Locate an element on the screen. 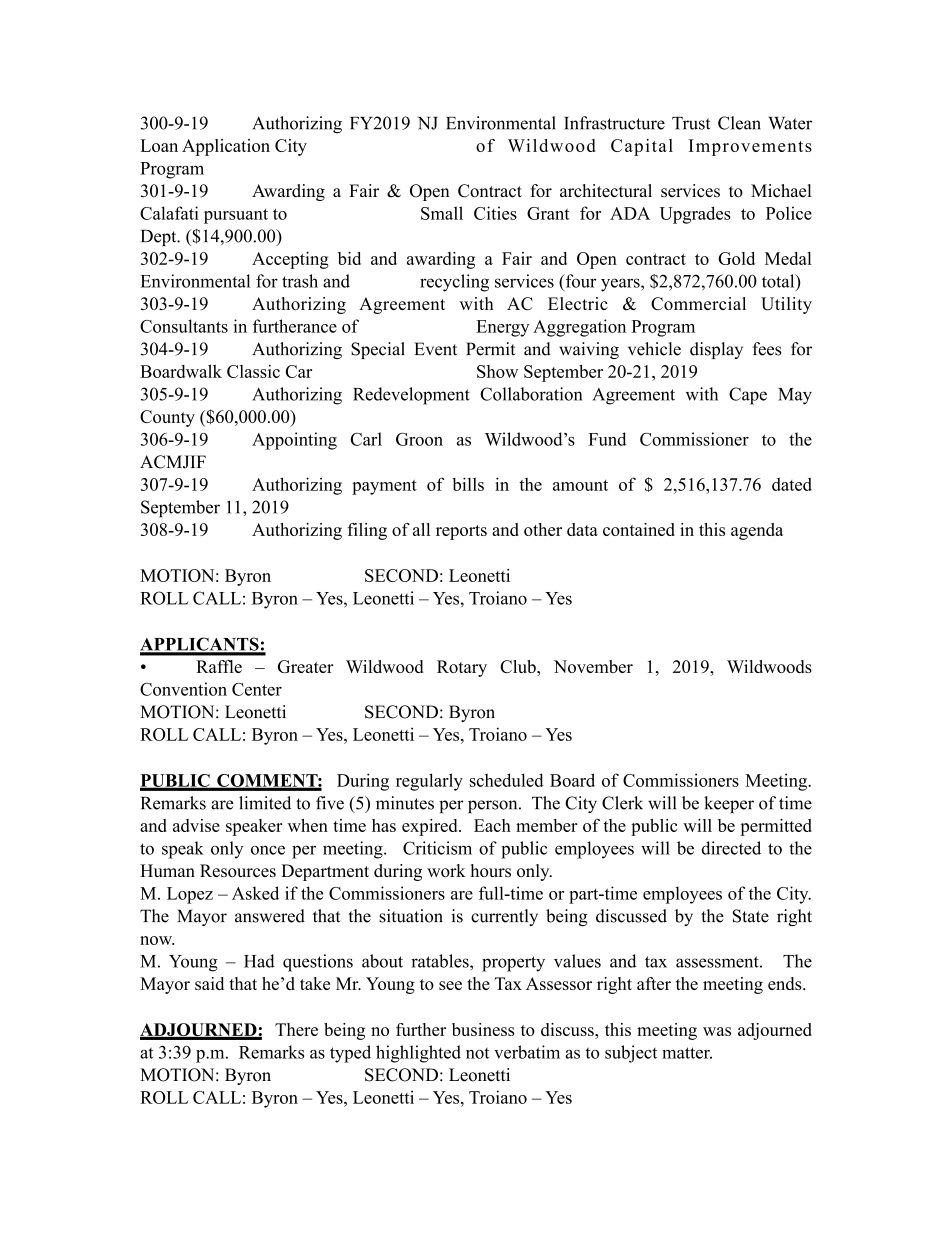  directed is located at coordinates (731, 848).
